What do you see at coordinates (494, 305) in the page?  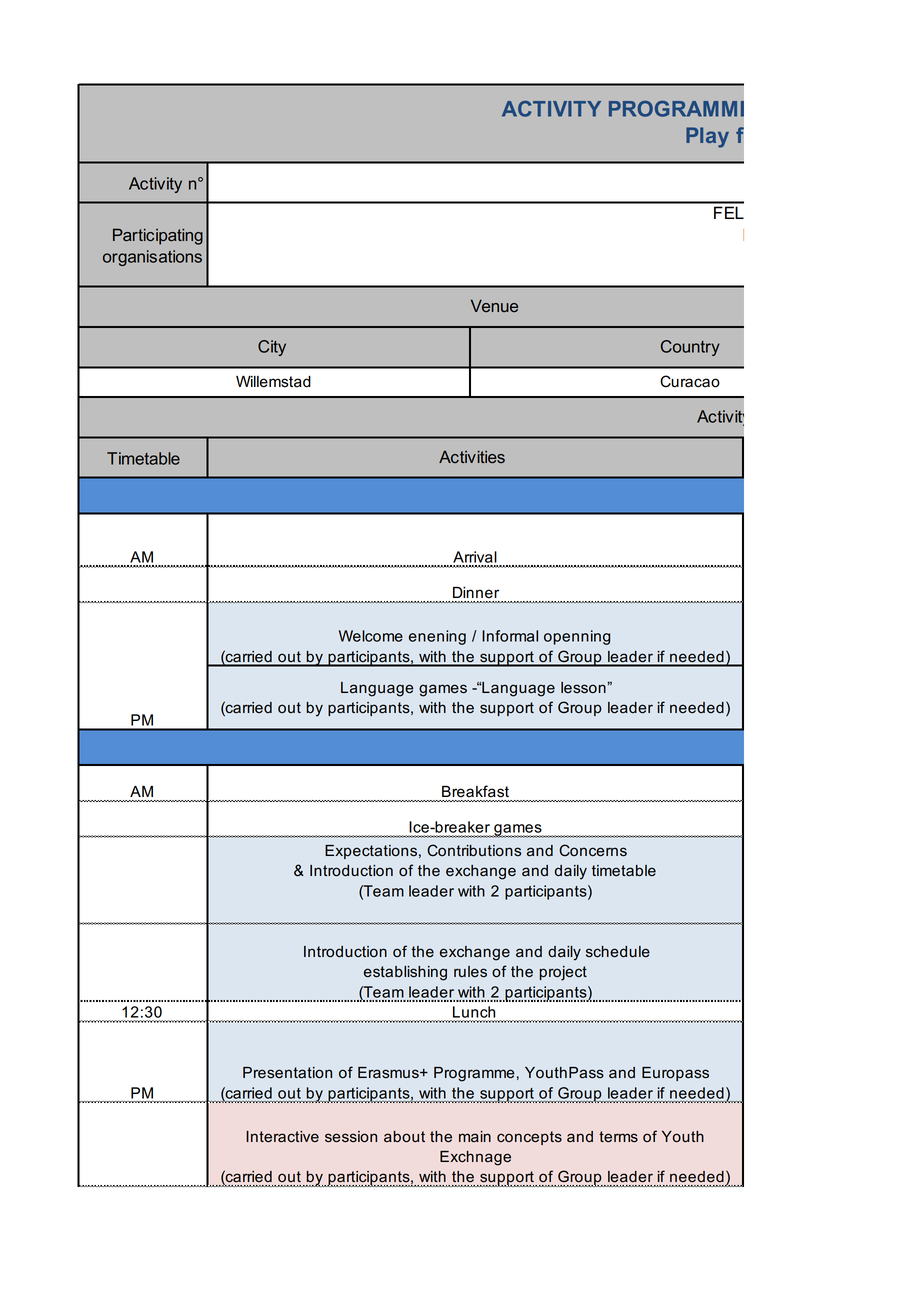 I see `Venue` at bounding box center [494, 305].
